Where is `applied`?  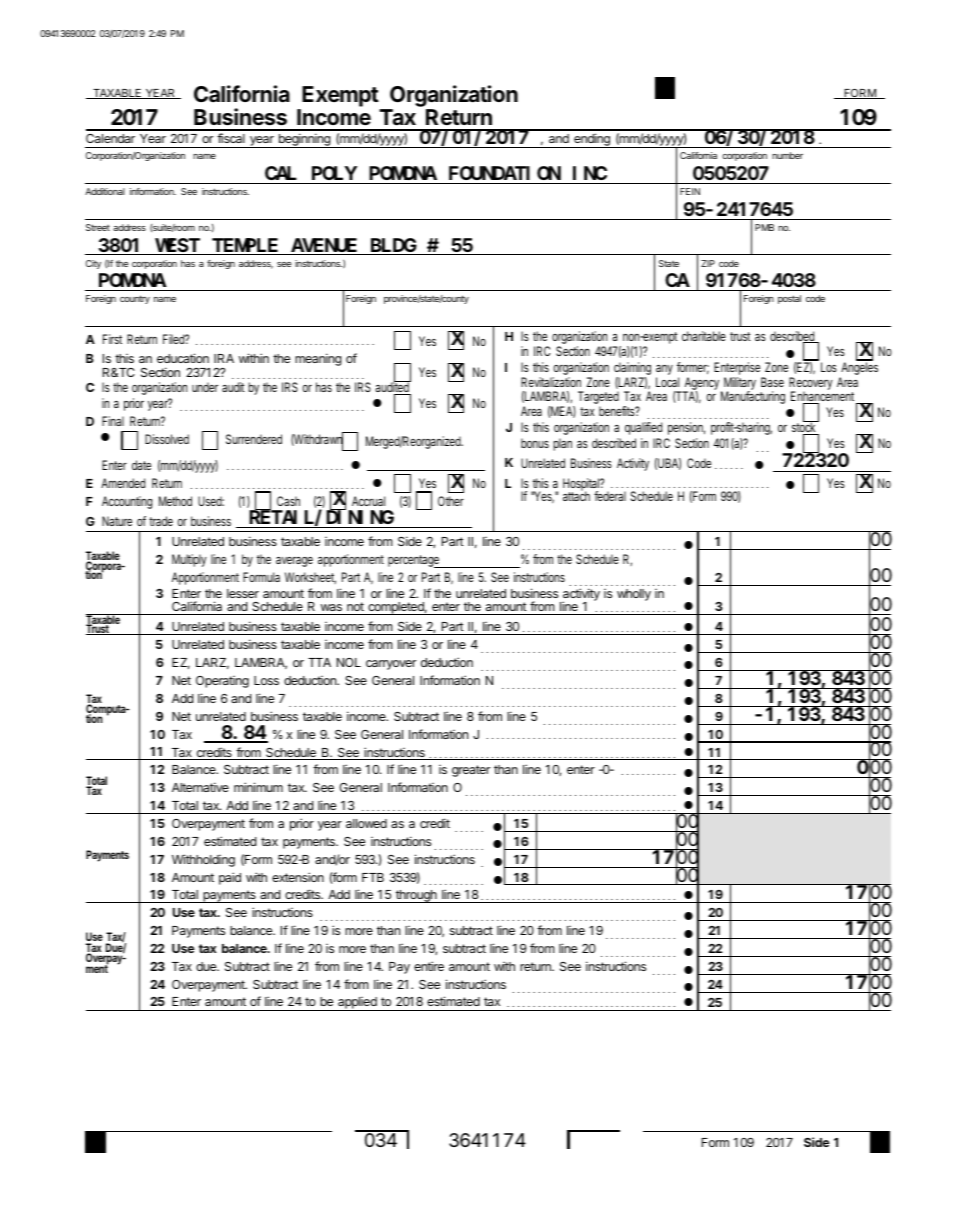
applied is located at coordinates (357, 1004).
